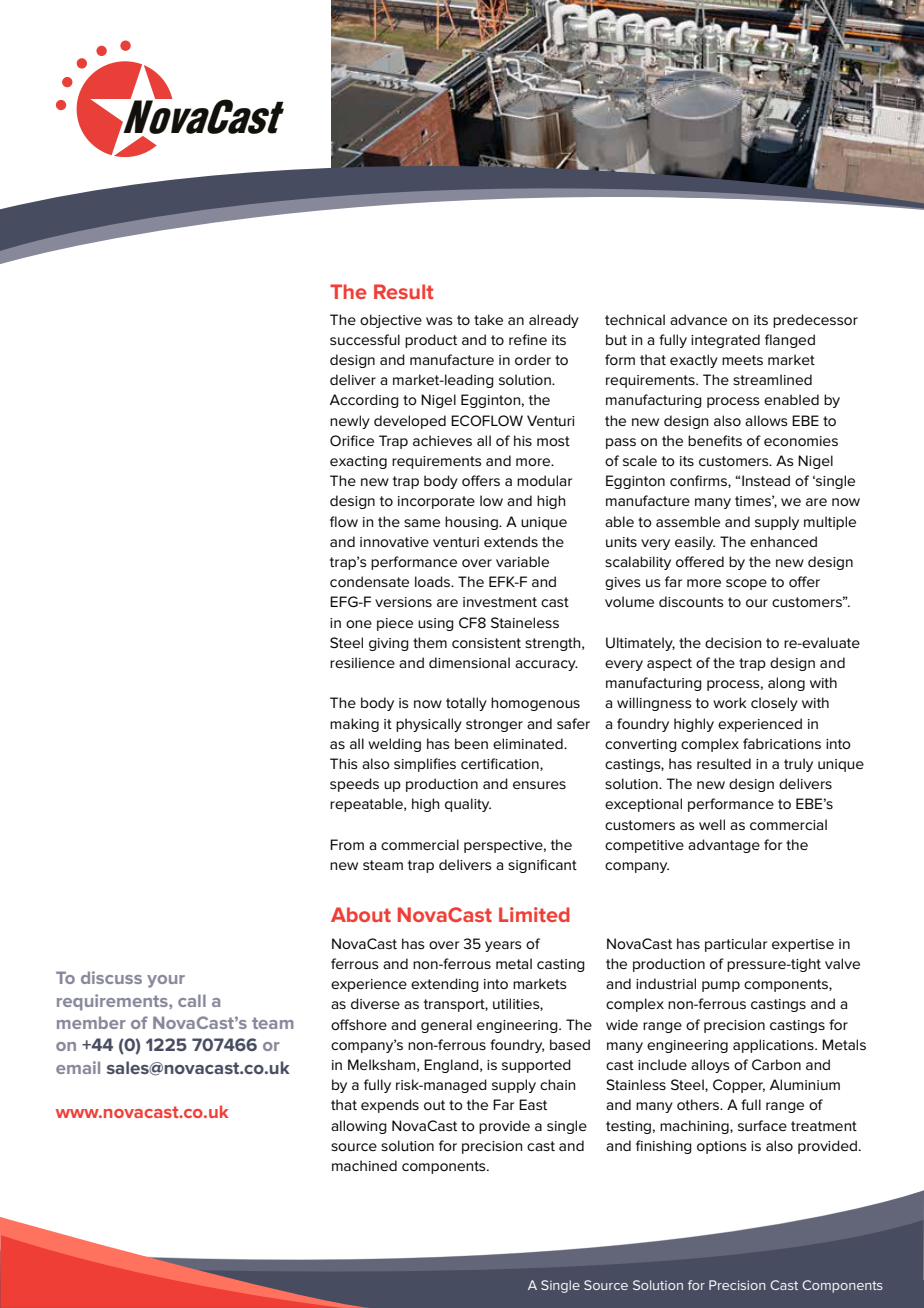  What do you see at coordinates (344, 763) in the screenshot?
I see `This` at bounding box center [344, 763].
